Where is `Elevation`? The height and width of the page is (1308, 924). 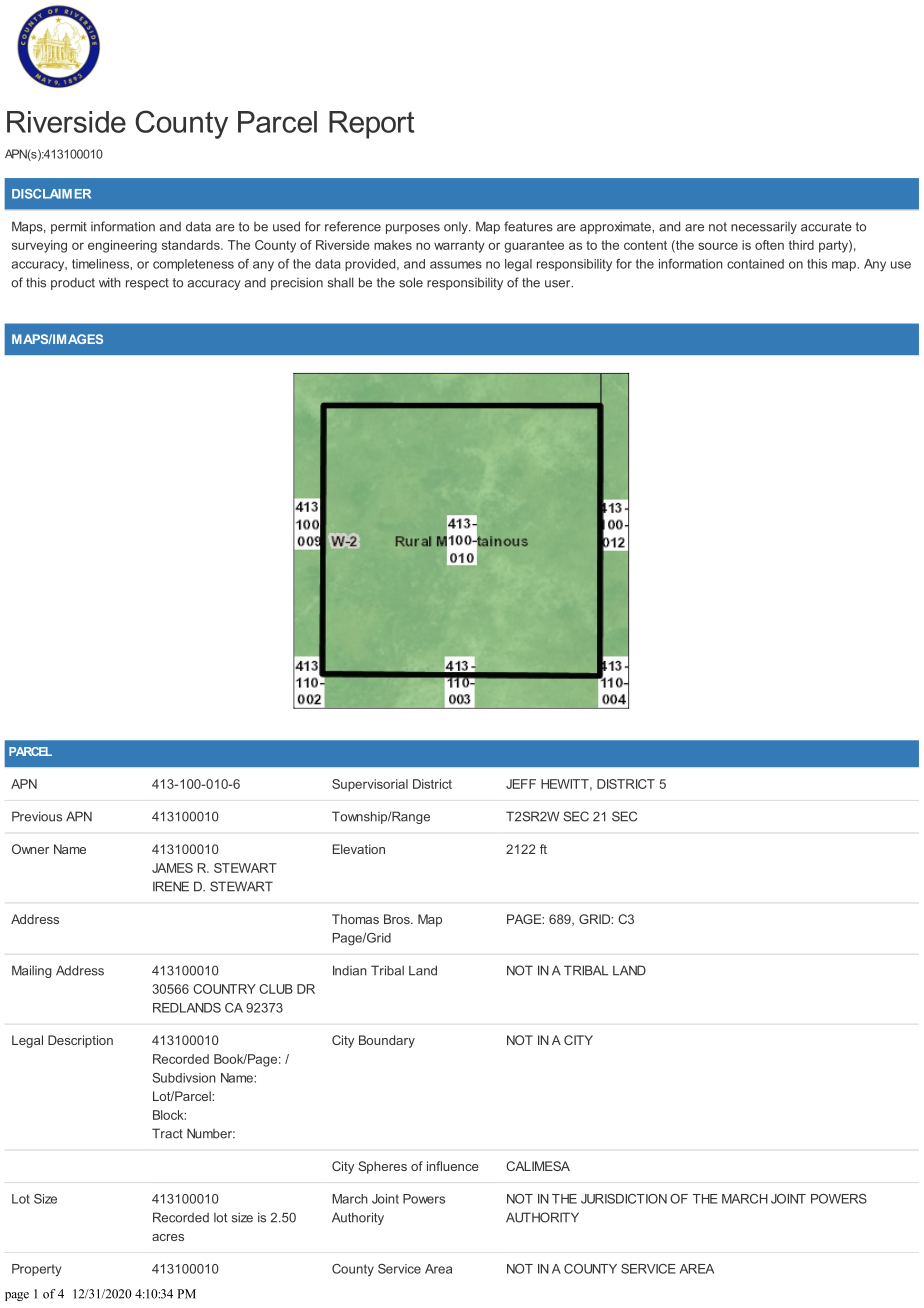
Elevation is located at coordinates (359, 849).
